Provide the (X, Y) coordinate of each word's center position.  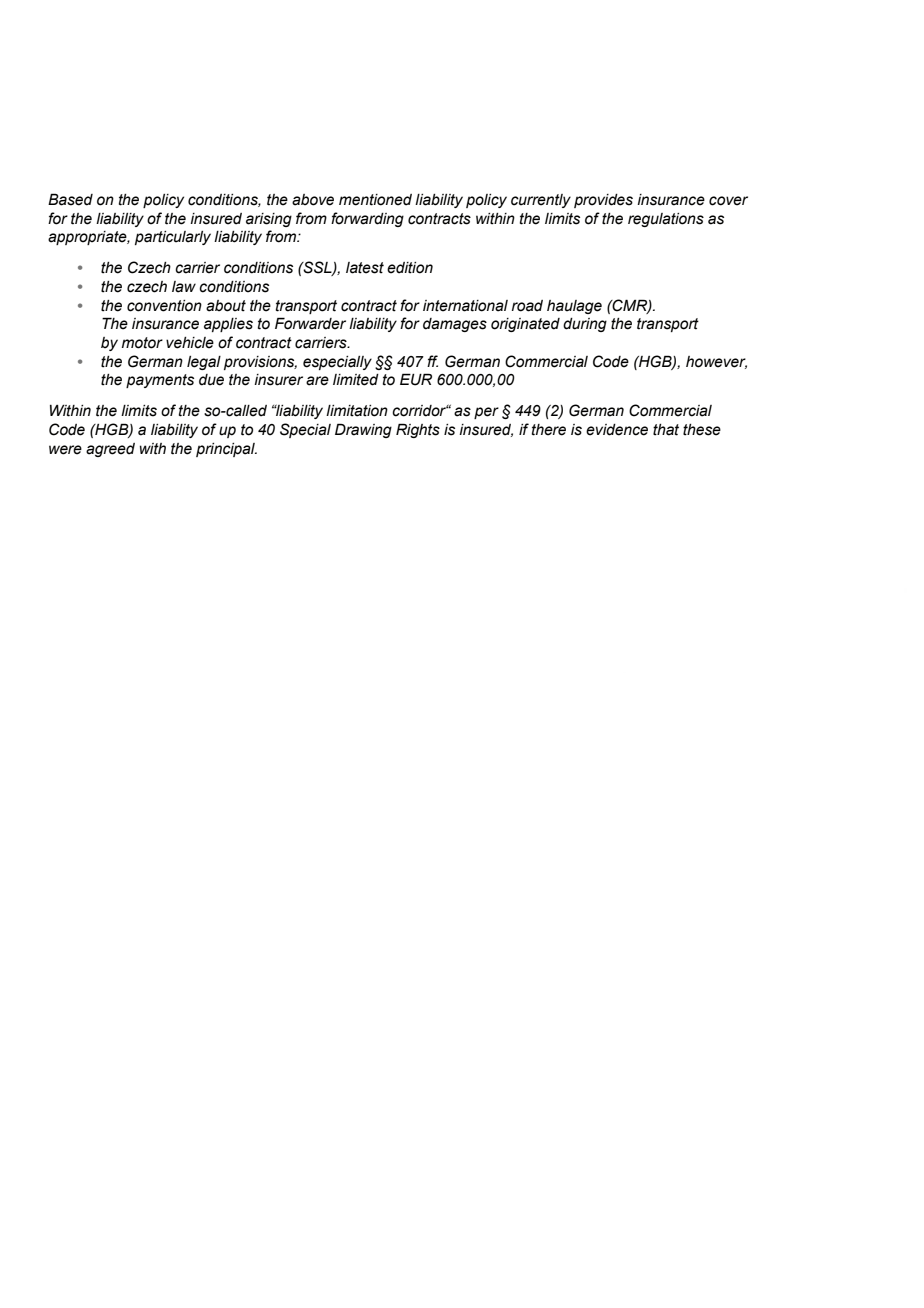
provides (603, 201)
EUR (416, 379)
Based (70, 199)
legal (204, 363)
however (716, 362)
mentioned (375, 200)
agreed (110, 450)
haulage (574, 307)
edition (410, 268)
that (666, 430)
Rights (418, 430)
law (184, 287)
